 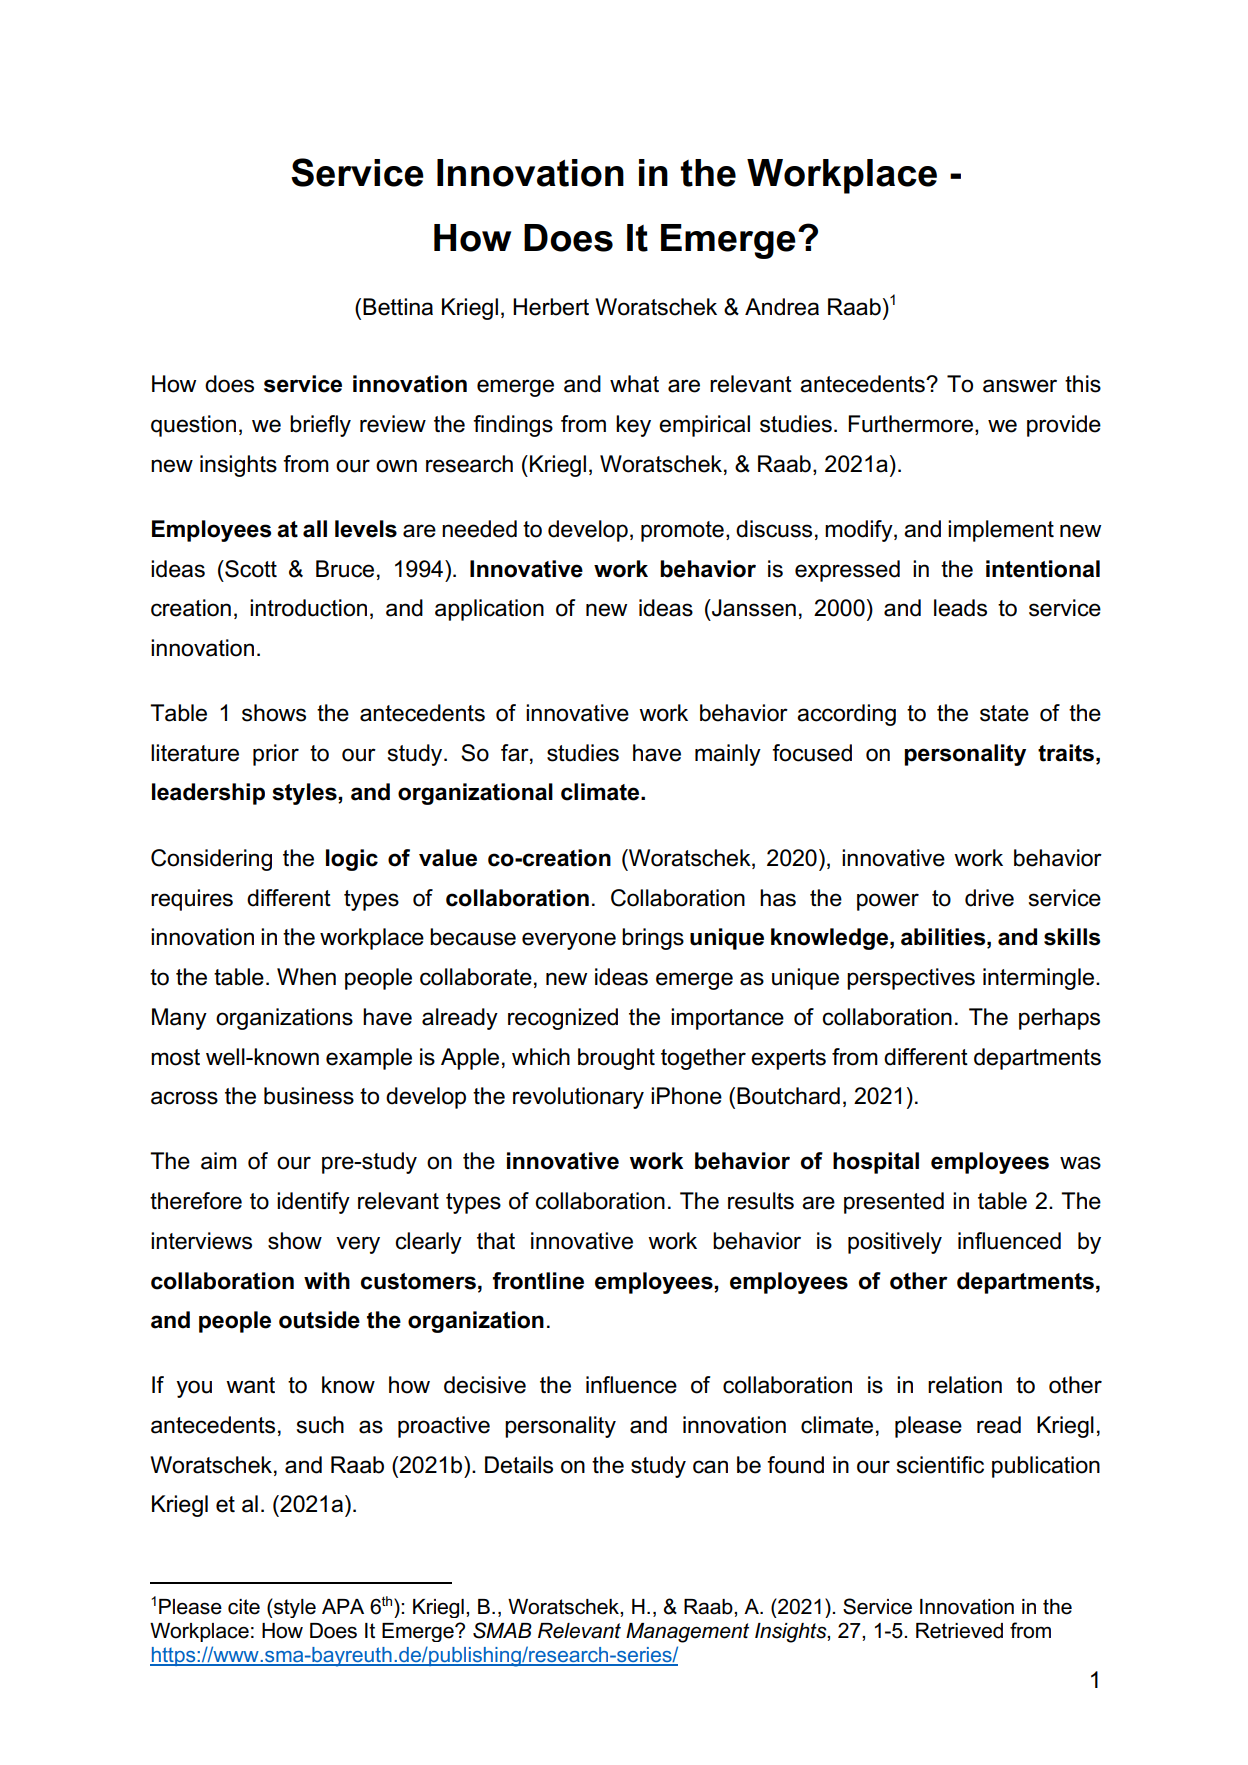 What do you see at coordinates (911, 979) in the screenshot?
I see `perspectives` at bounding box center [911, 979].
